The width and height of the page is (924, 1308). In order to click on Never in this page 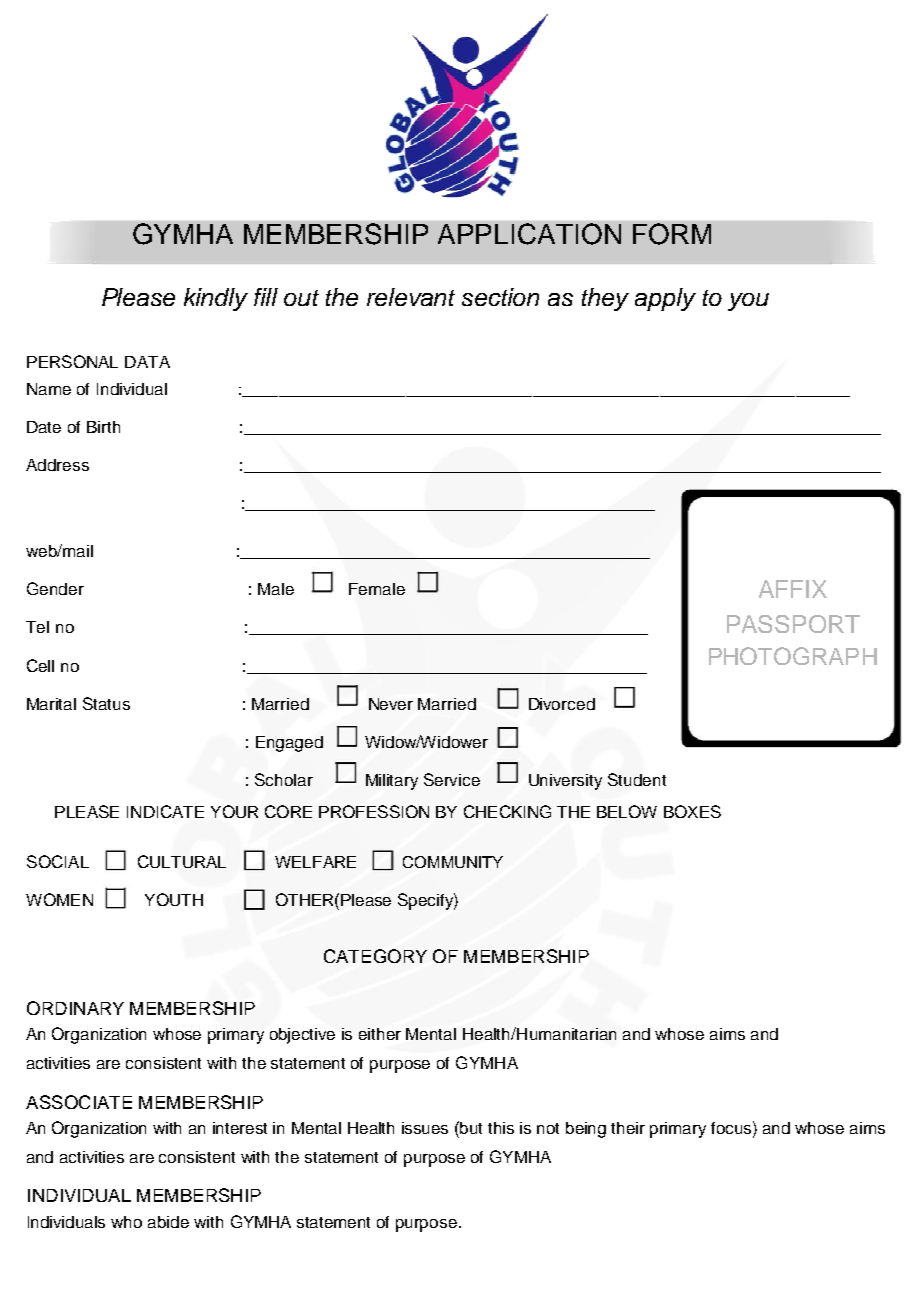, I will do `click(391, 704)`.
